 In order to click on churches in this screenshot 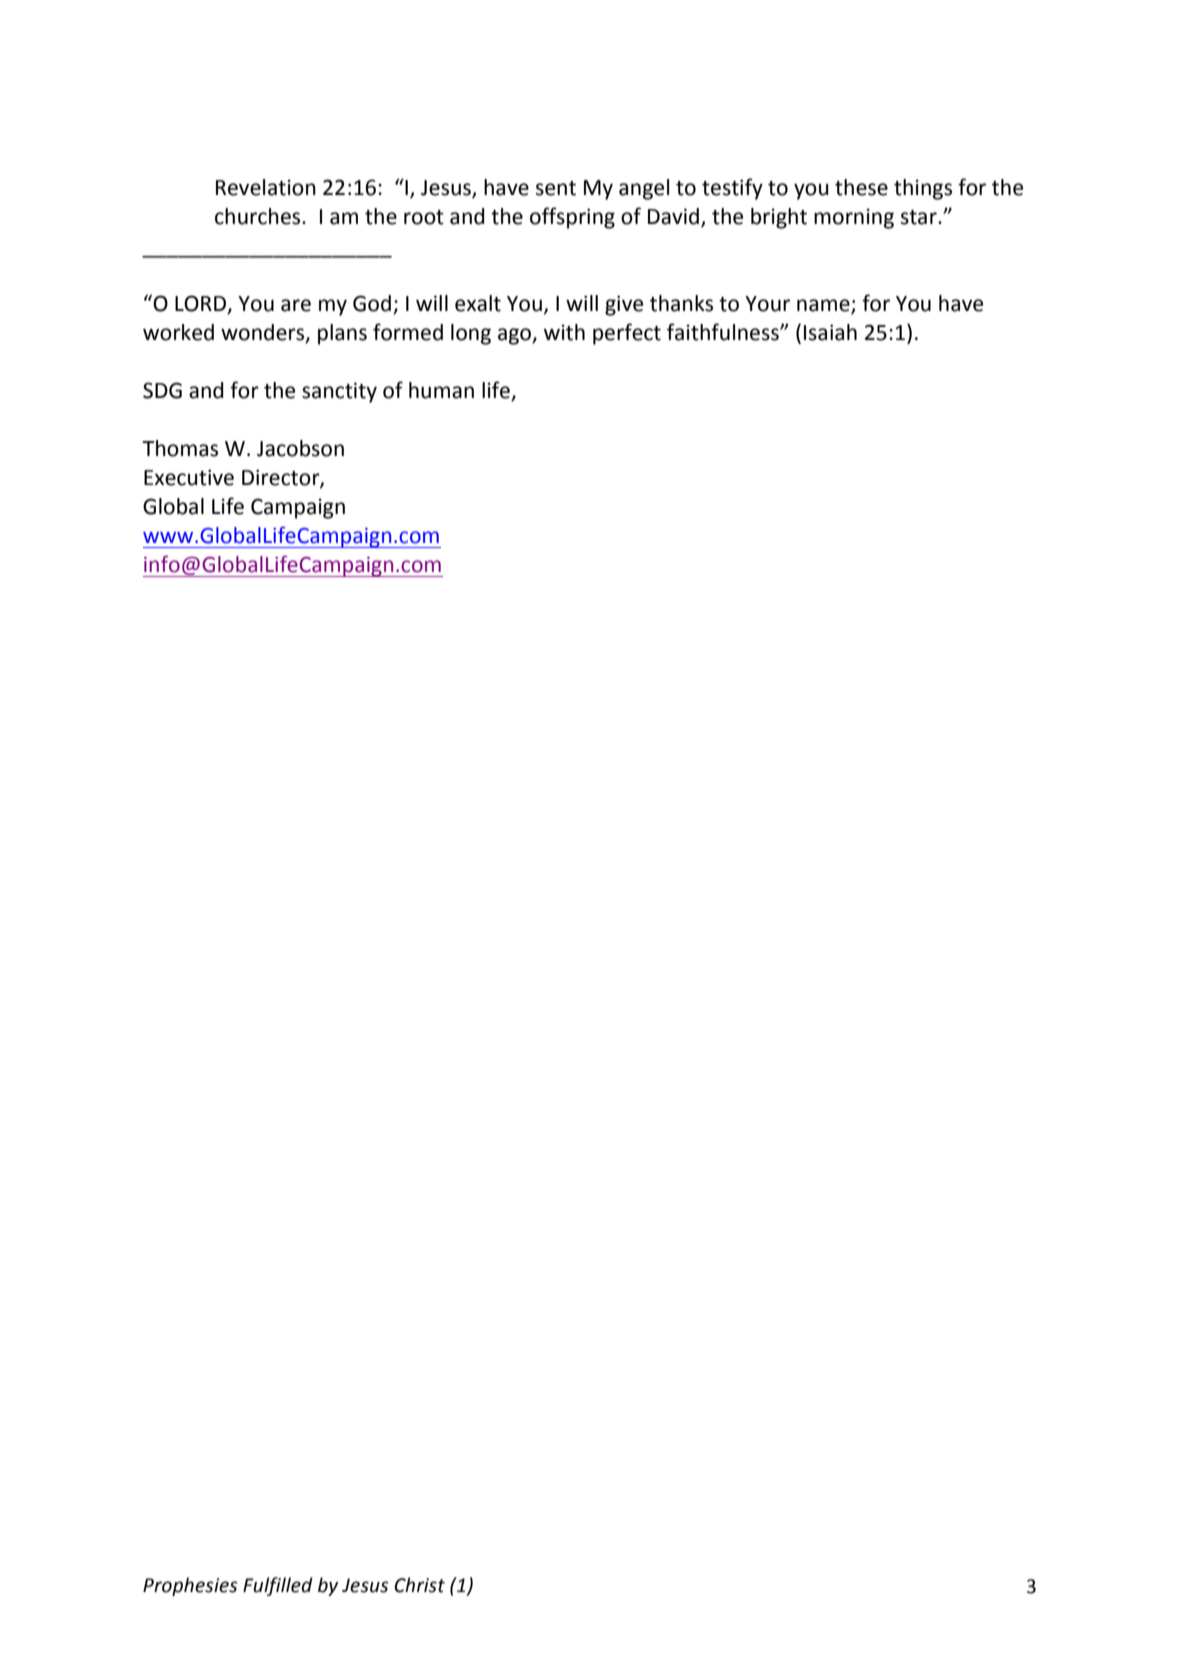, I will do `click(259, 216)`.
